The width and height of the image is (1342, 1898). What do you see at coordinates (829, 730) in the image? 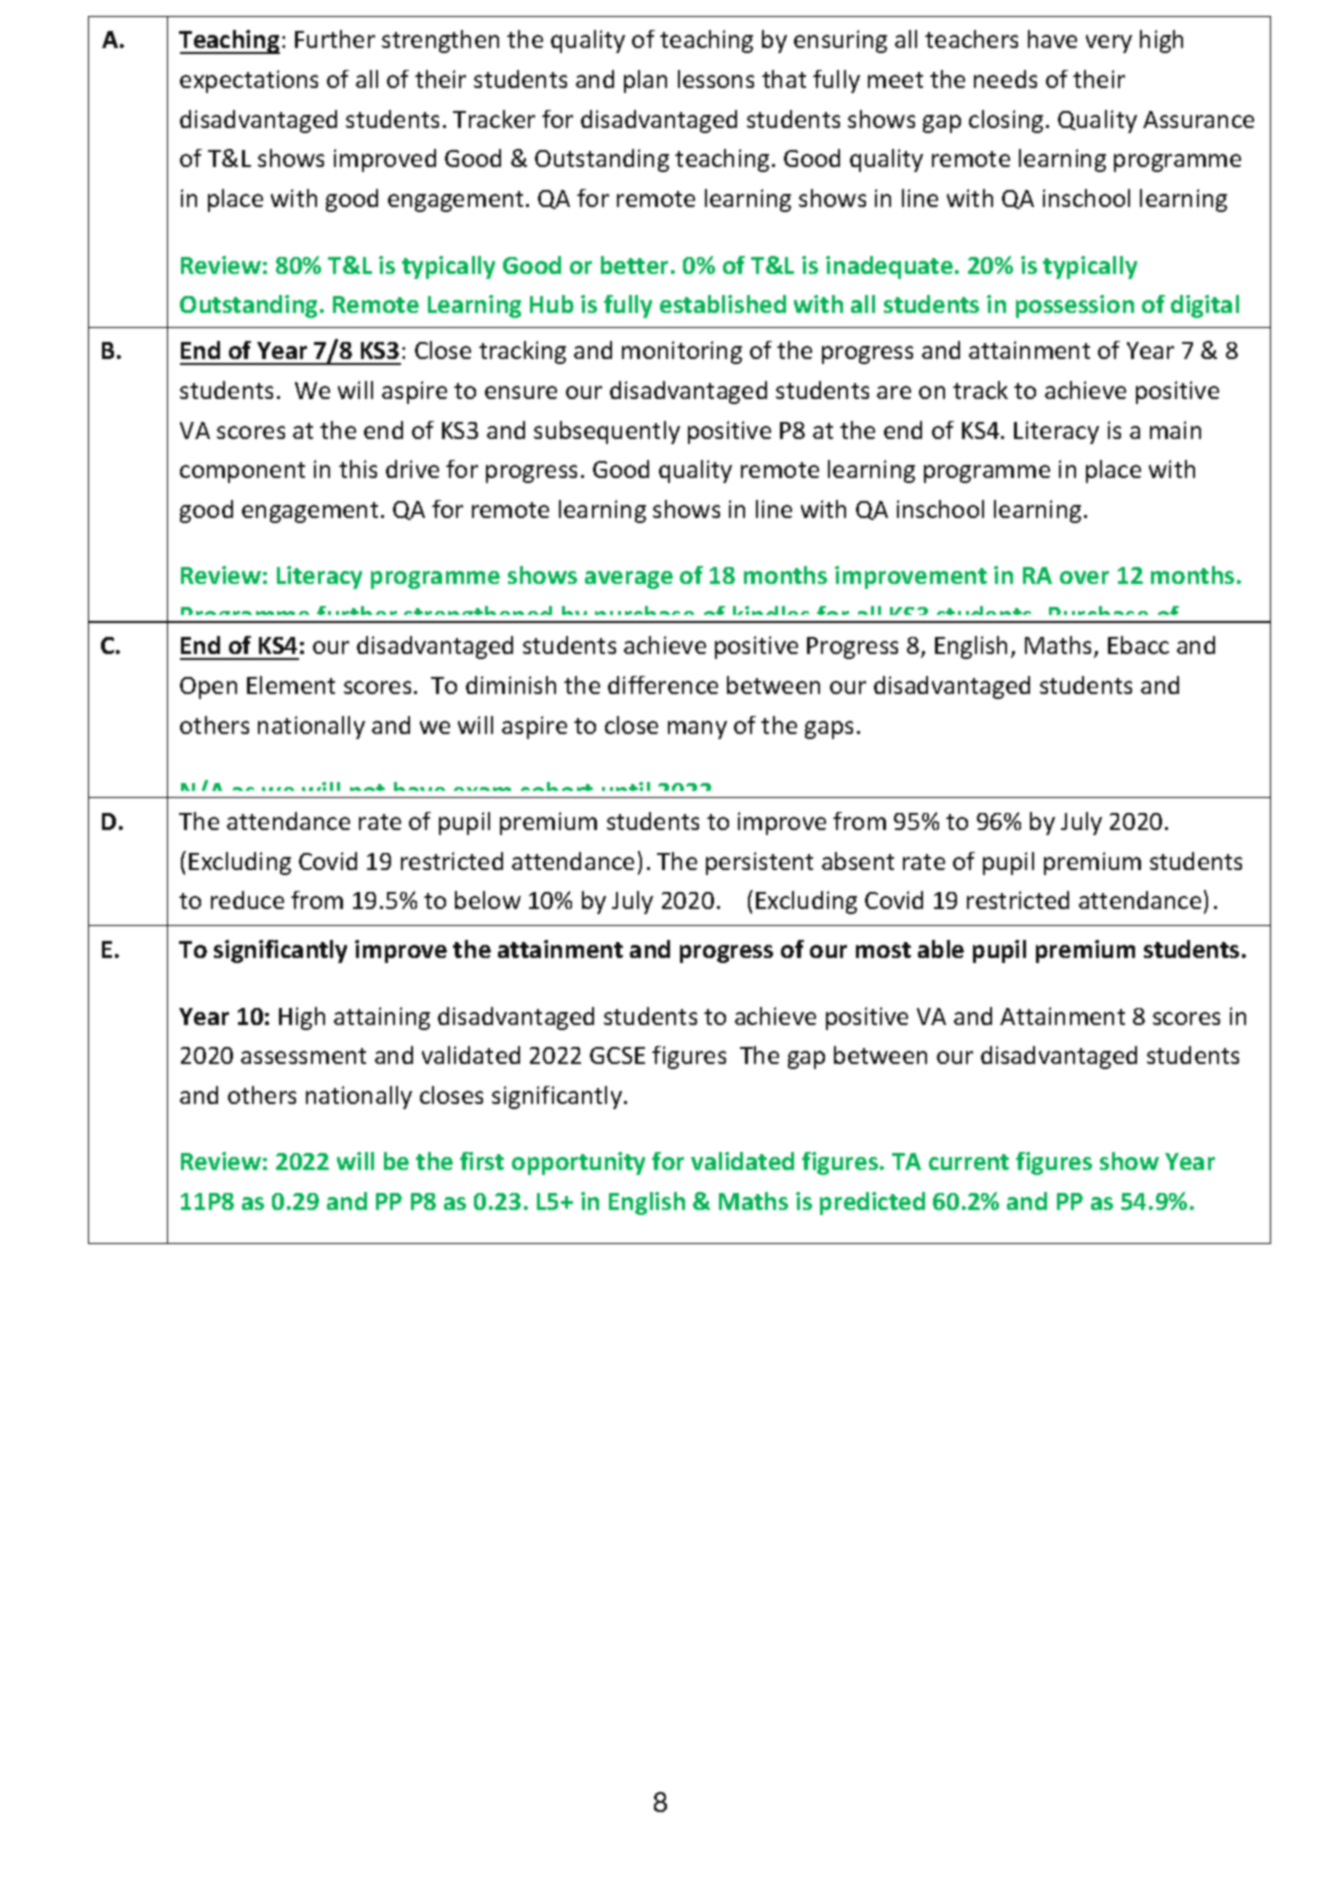
I see `gaps` at bounding box center [829, 730].
